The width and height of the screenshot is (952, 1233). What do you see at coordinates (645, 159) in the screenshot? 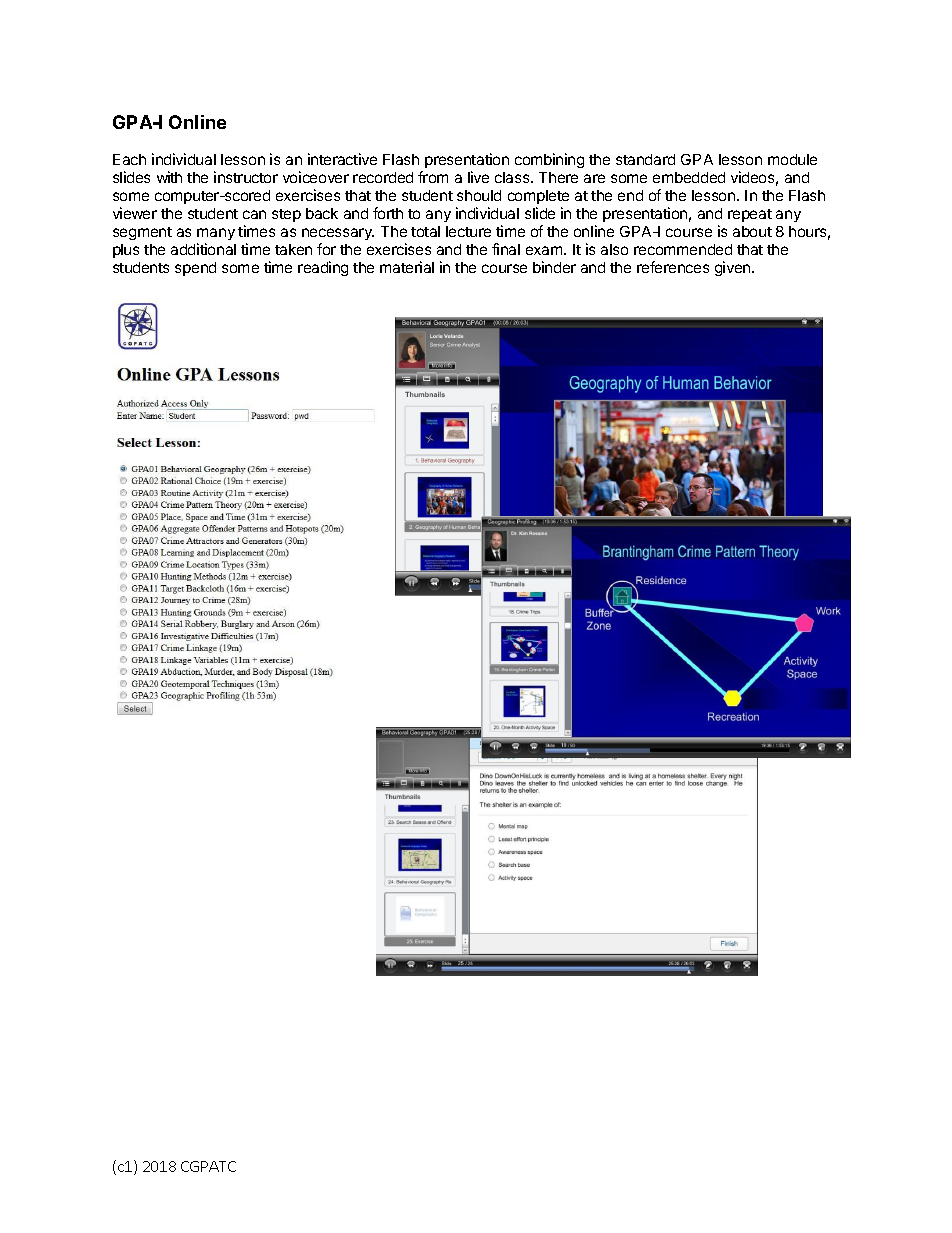
I see `standard` at bounding box center [645, 159].
